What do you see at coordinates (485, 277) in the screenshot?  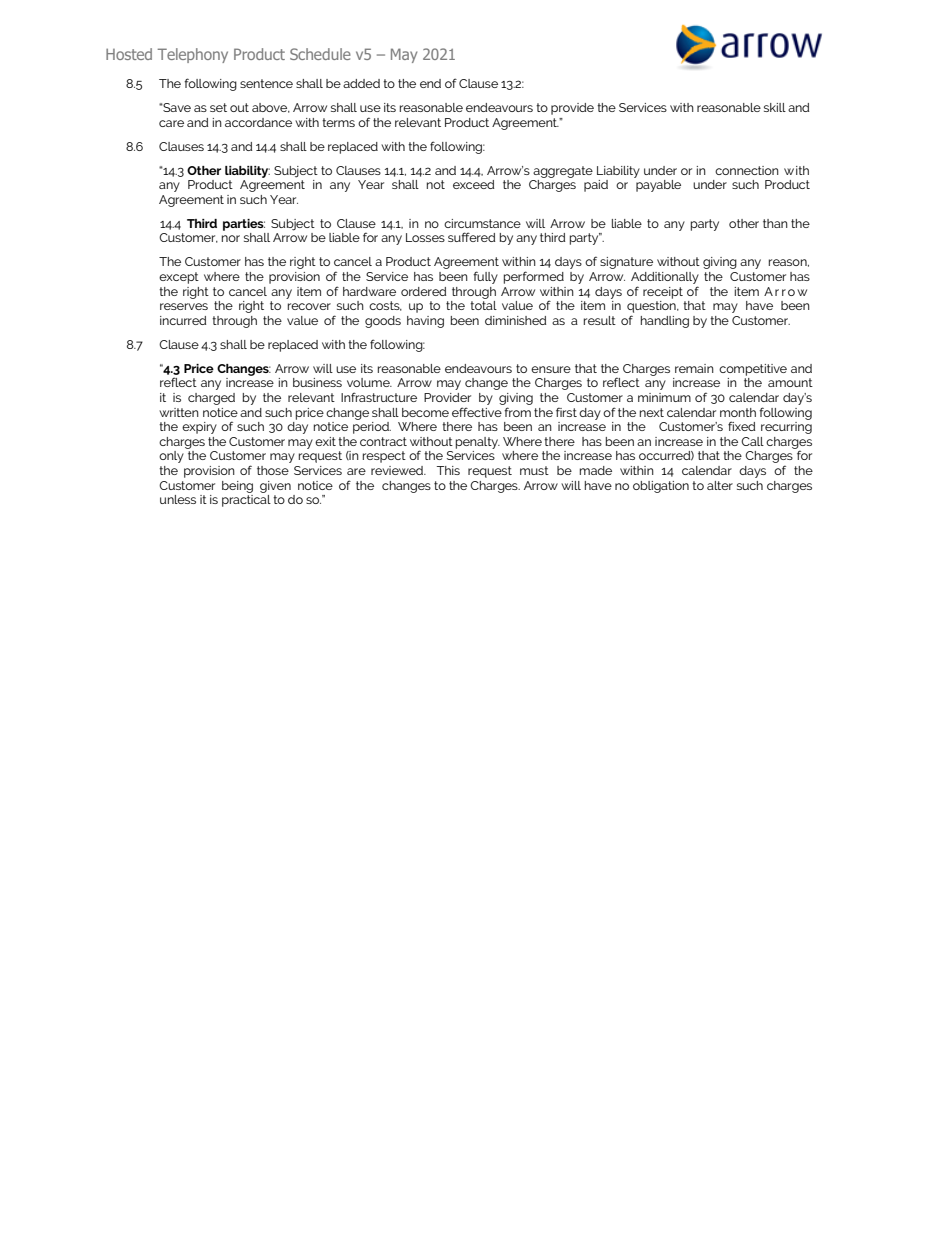 I see `fully` at bounding box center [485, 277].
